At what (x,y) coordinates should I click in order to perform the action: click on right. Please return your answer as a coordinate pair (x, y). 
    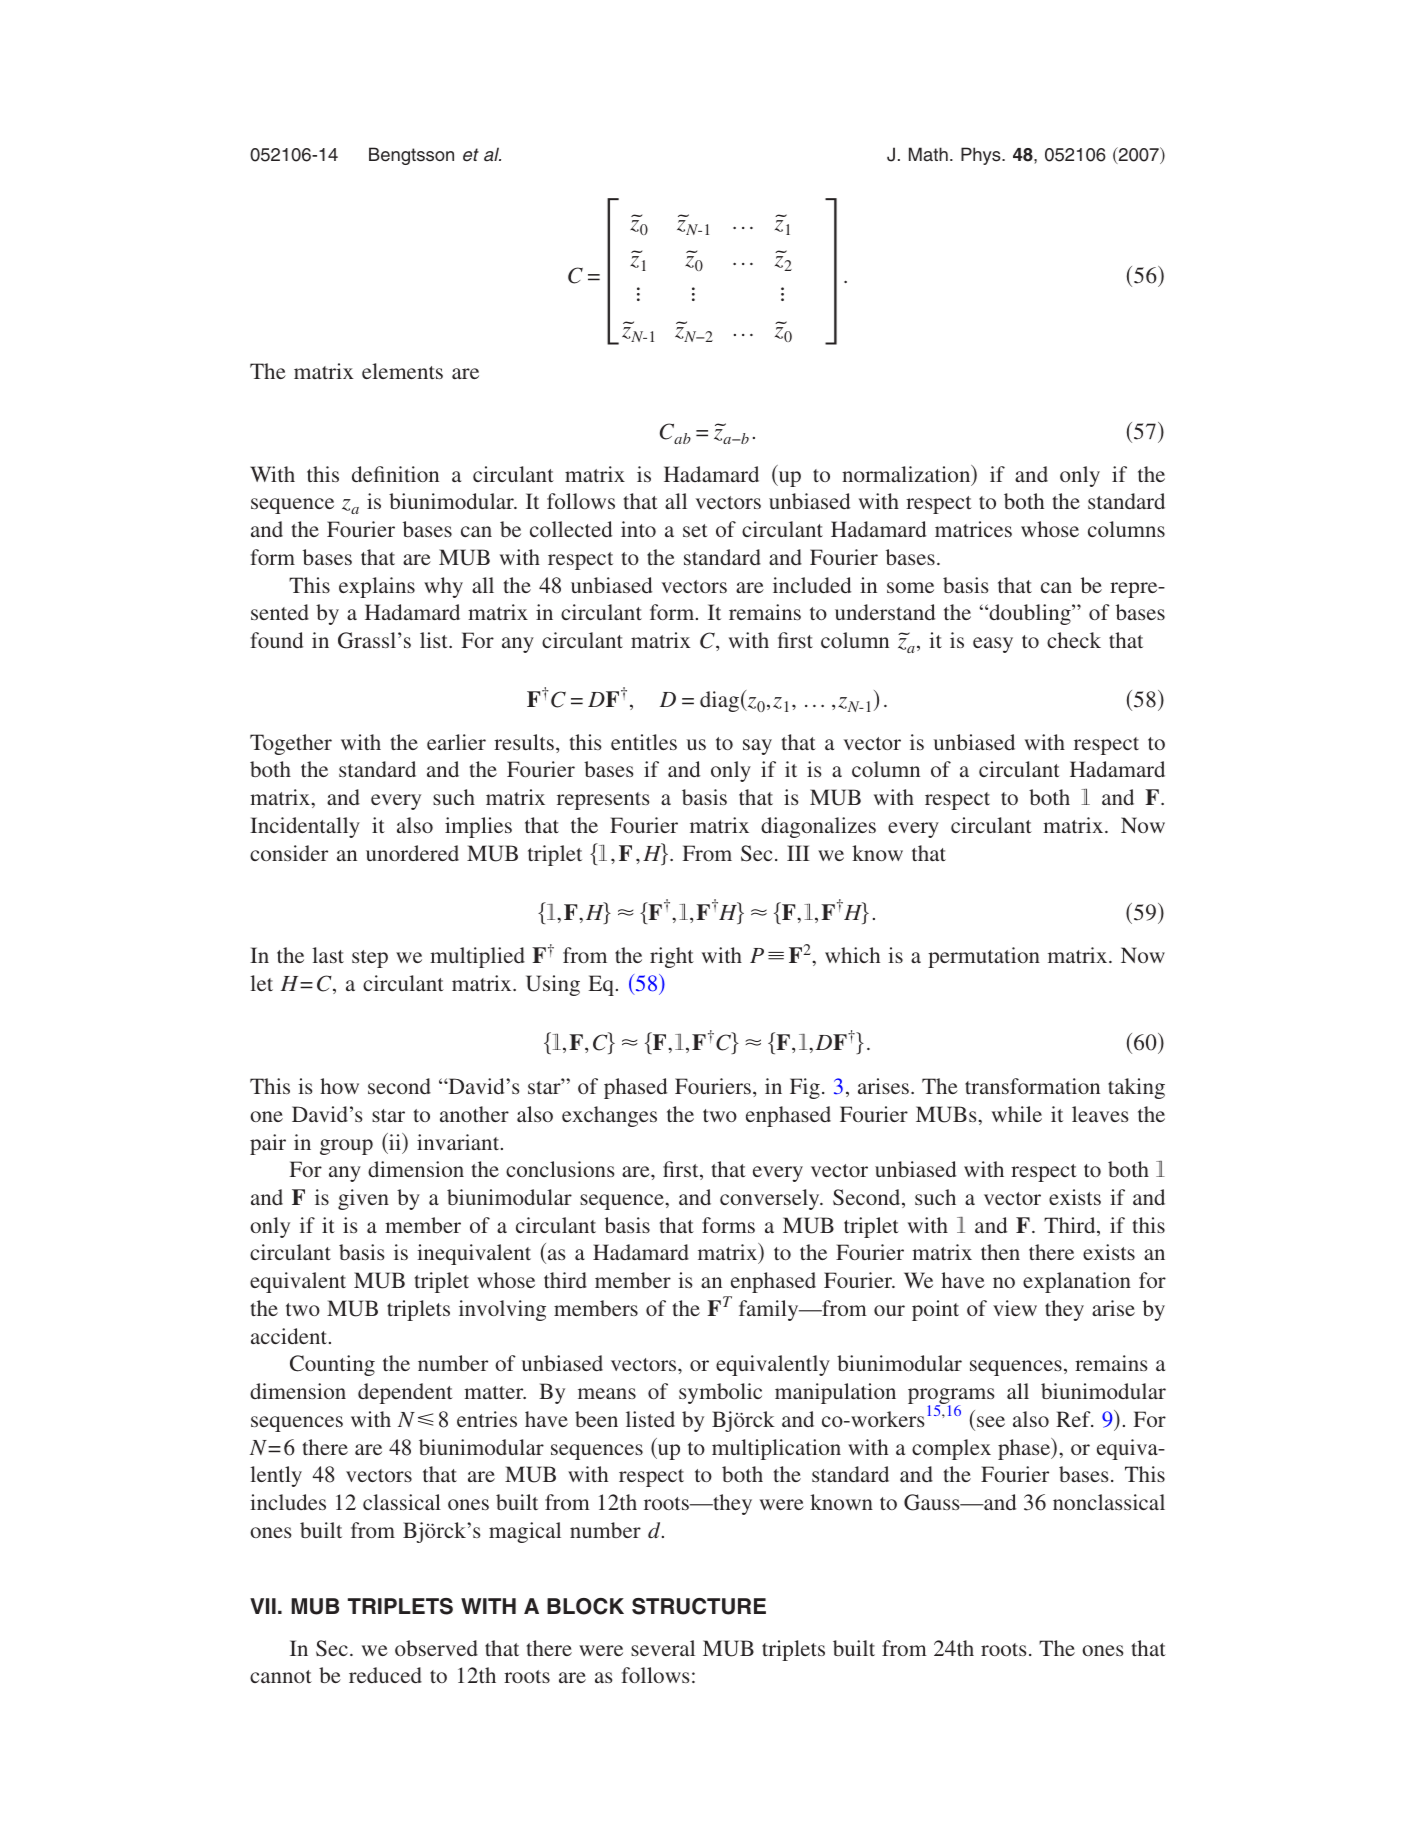
    Looking at the image, I should click on (672, 957).
